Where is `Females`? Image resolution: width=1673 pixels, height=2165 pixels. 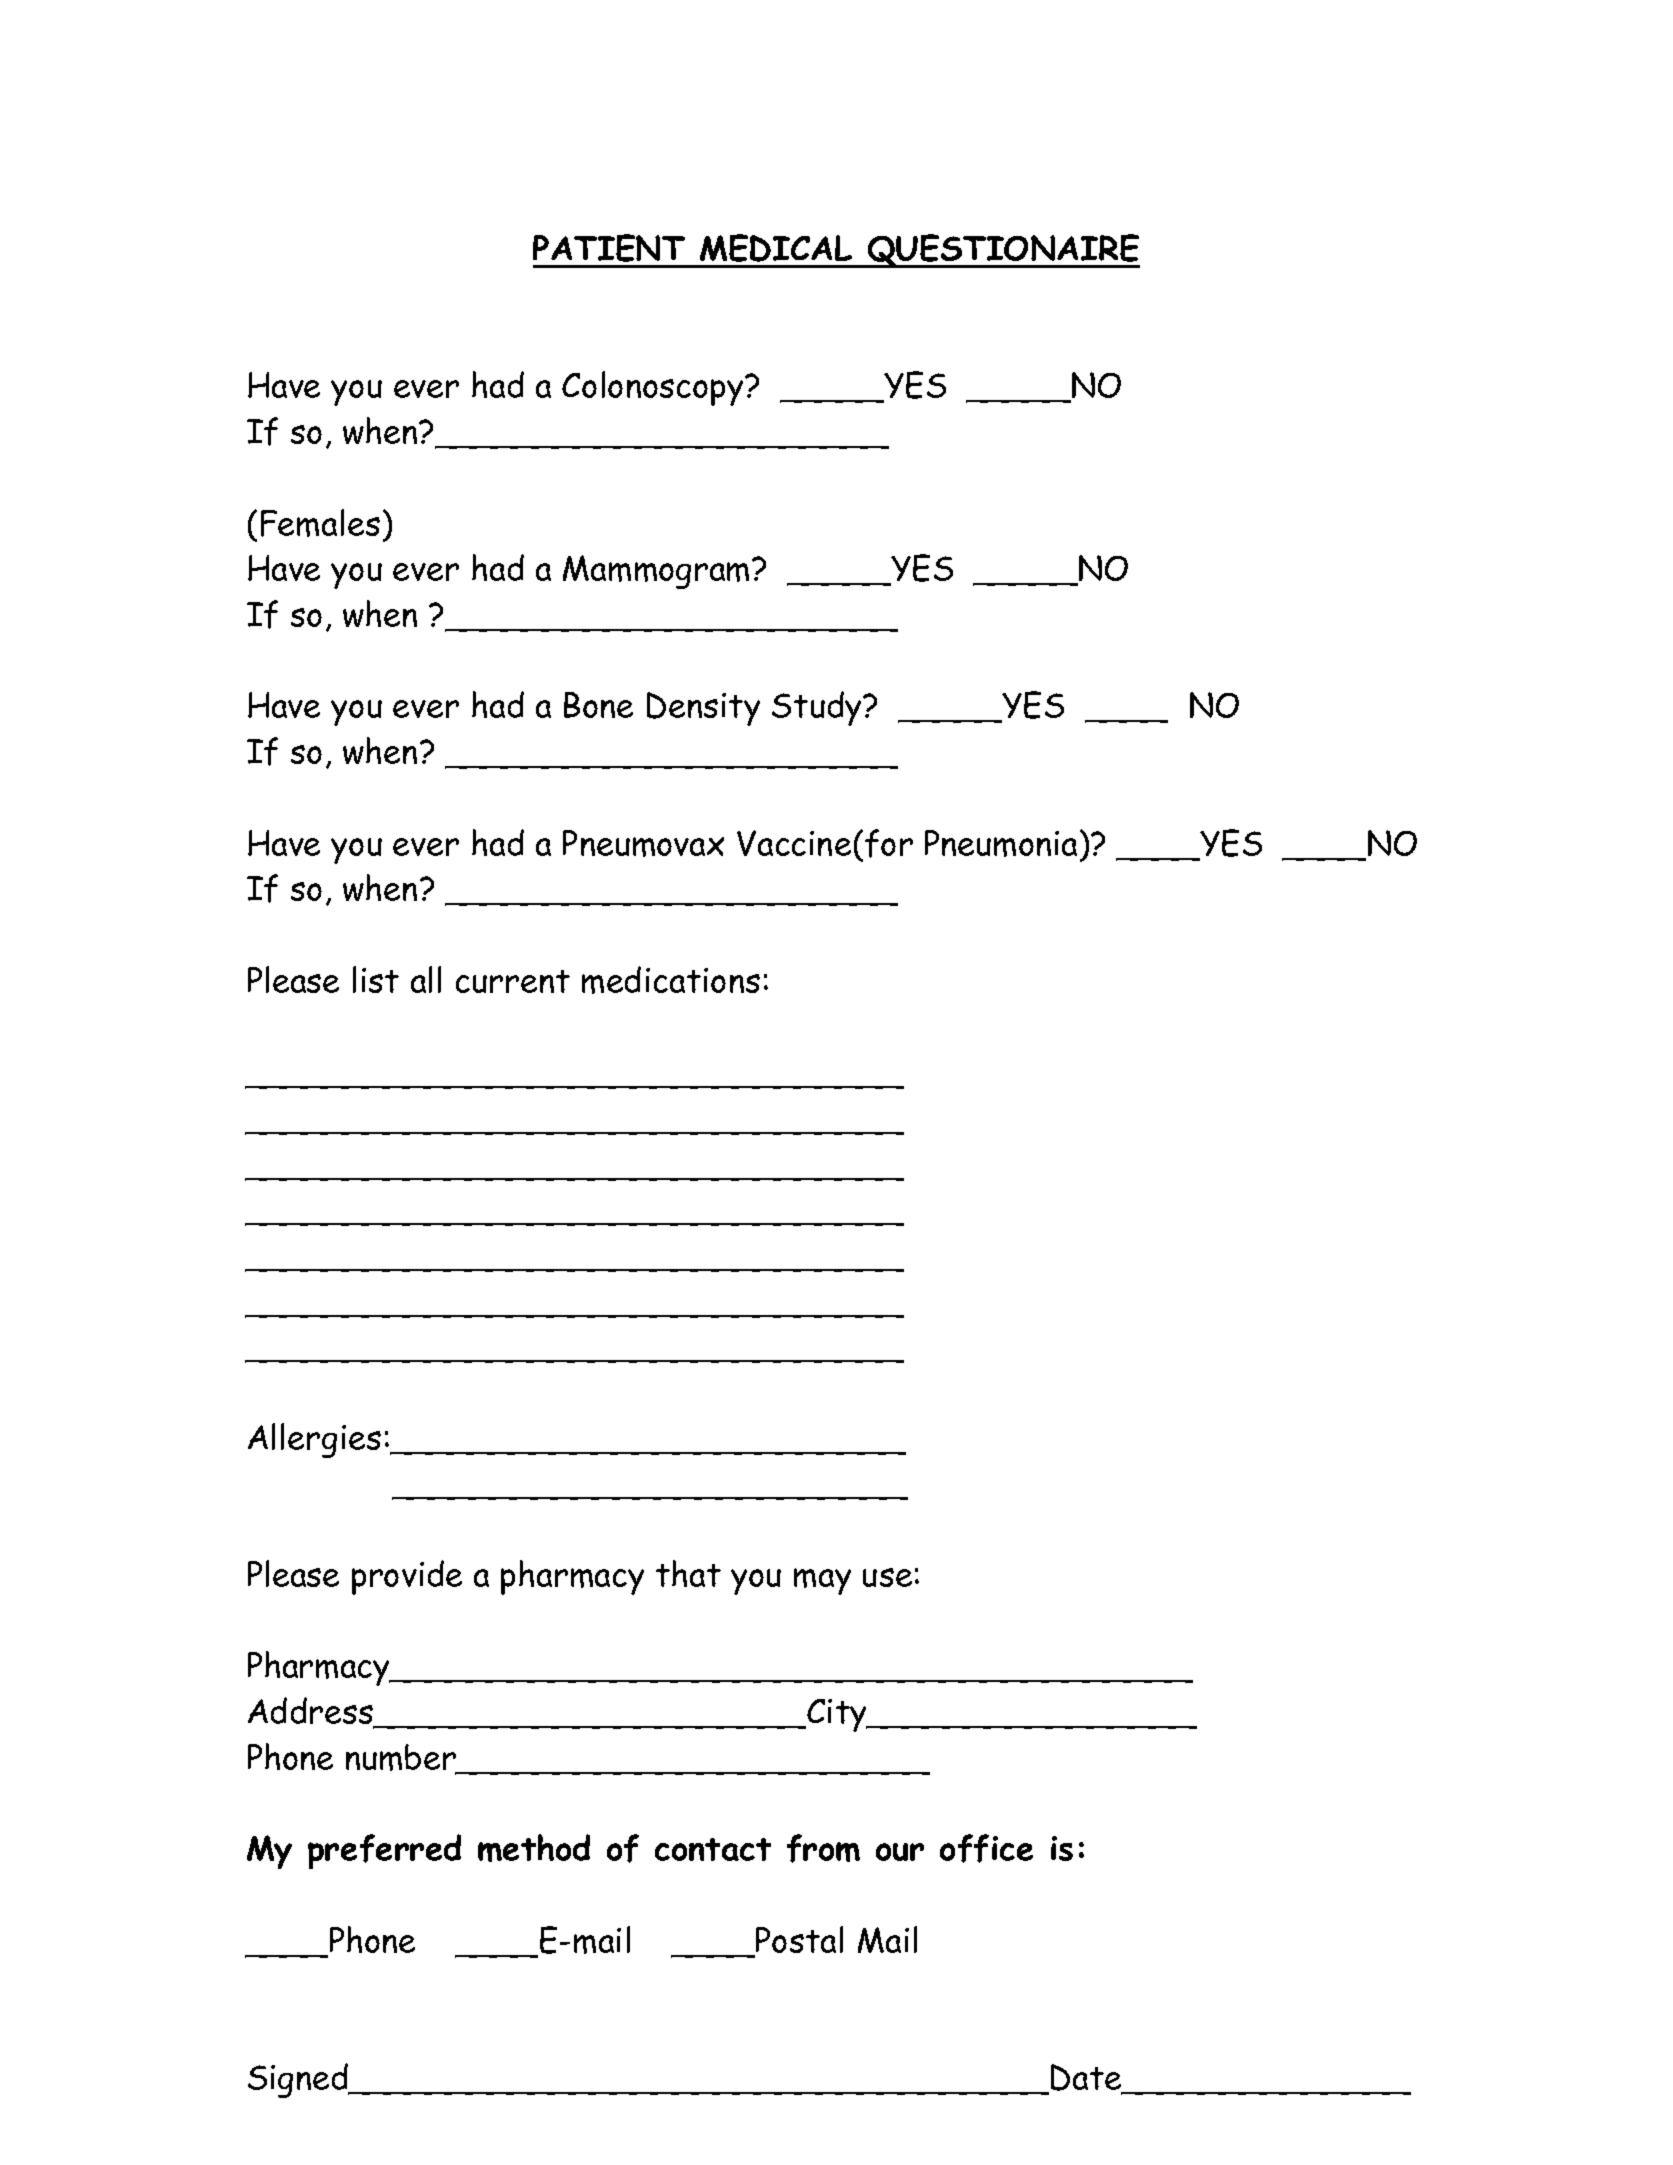
Females is located at coordinates (320, 523).
